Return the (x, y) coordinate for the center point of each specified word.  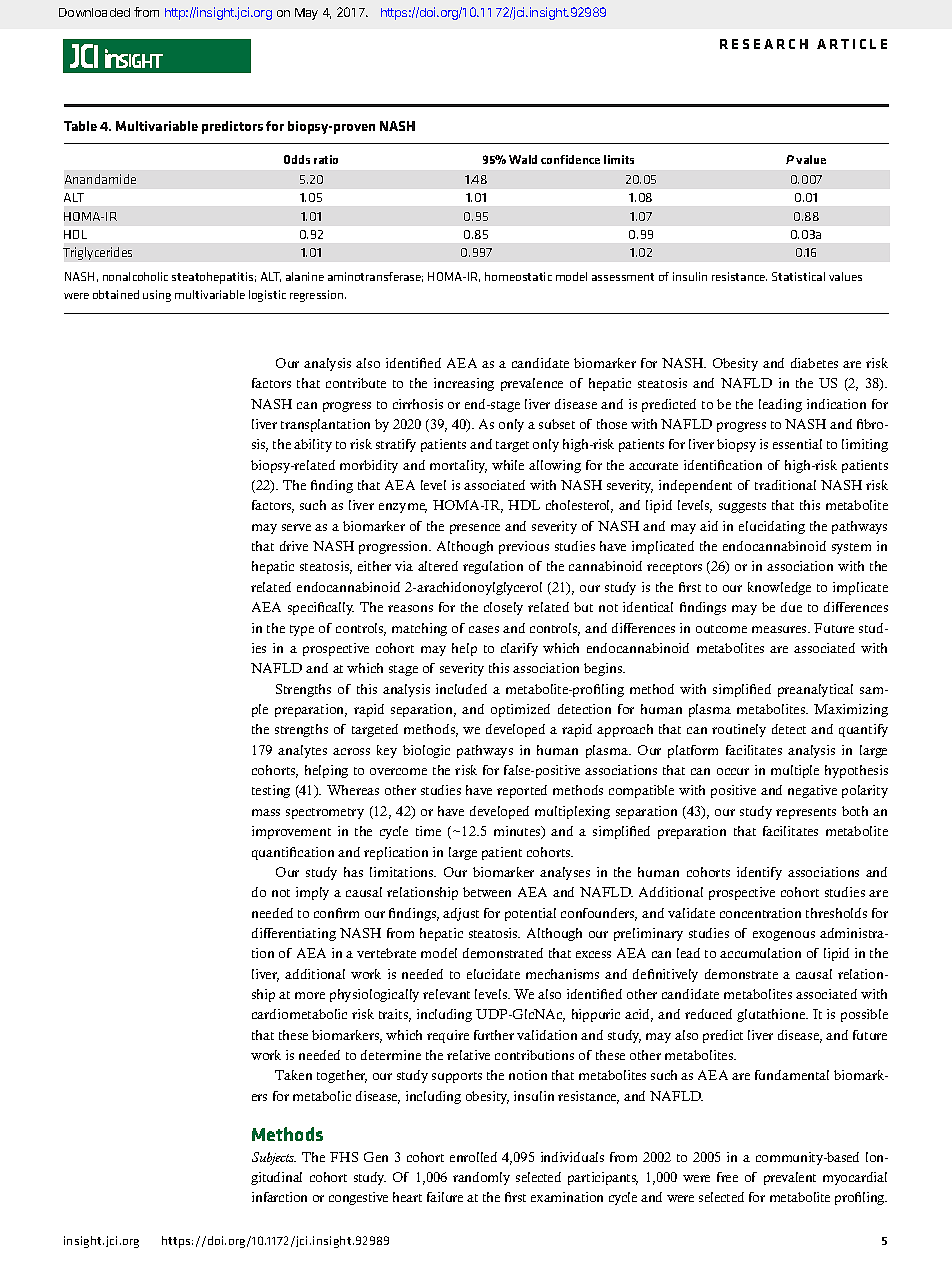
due (791, 607)
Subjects (274, 1158)
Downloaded (94, 12)
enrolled (473, 1157)
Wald (523, 159)
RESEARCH (764, 44)
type (302, 630)
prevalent (790, 1178)
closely (503, 608)
